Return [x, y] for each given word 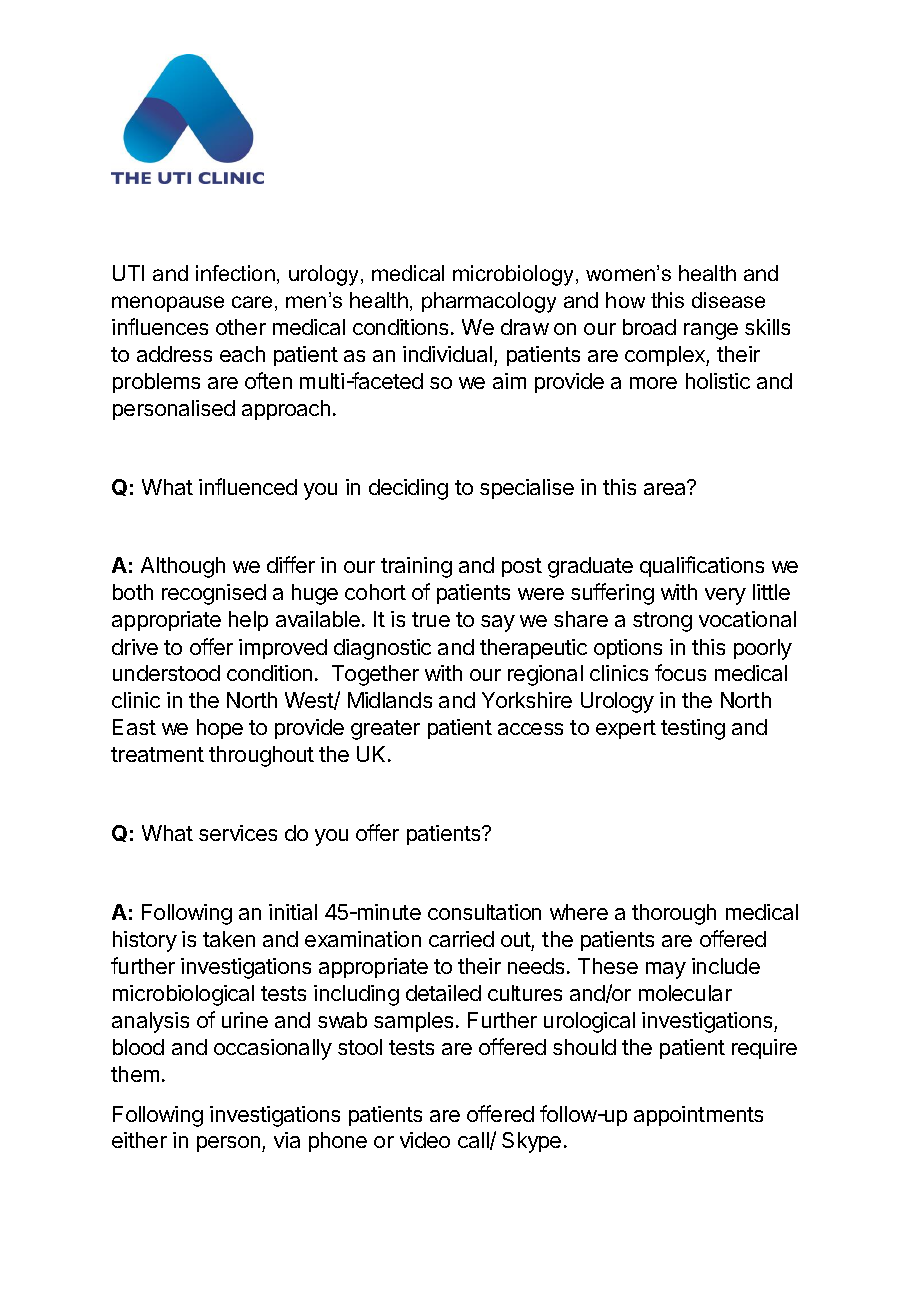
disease [728, 300]
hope [220, 729]
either [139, 1140]
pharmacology [489, 302]
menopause [168, 304]
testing [693, 729]
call [474, 1141]
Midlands [390, 700]
